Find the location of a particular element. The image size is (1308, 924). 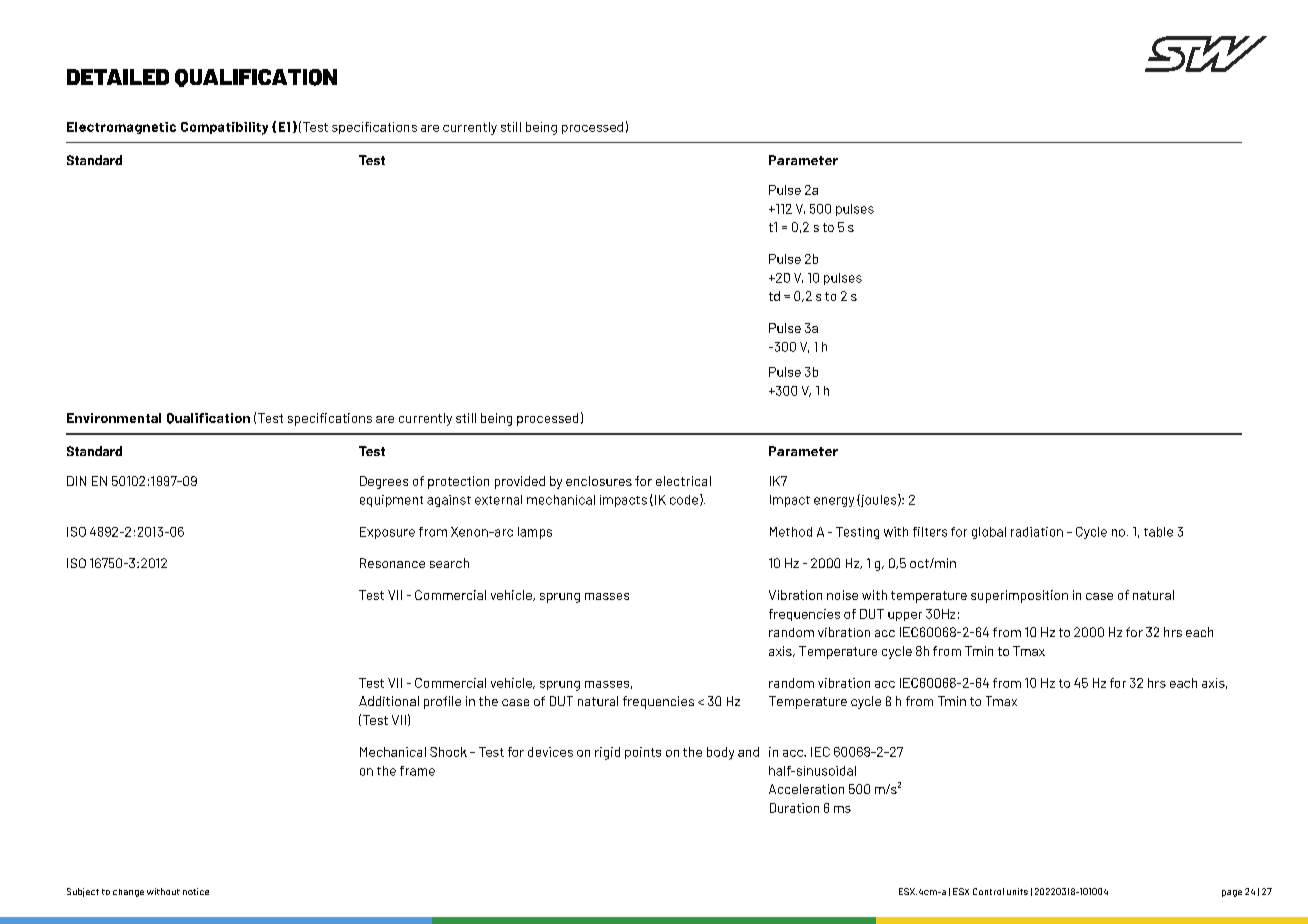

electrical is located at coordinates (683, 481).
